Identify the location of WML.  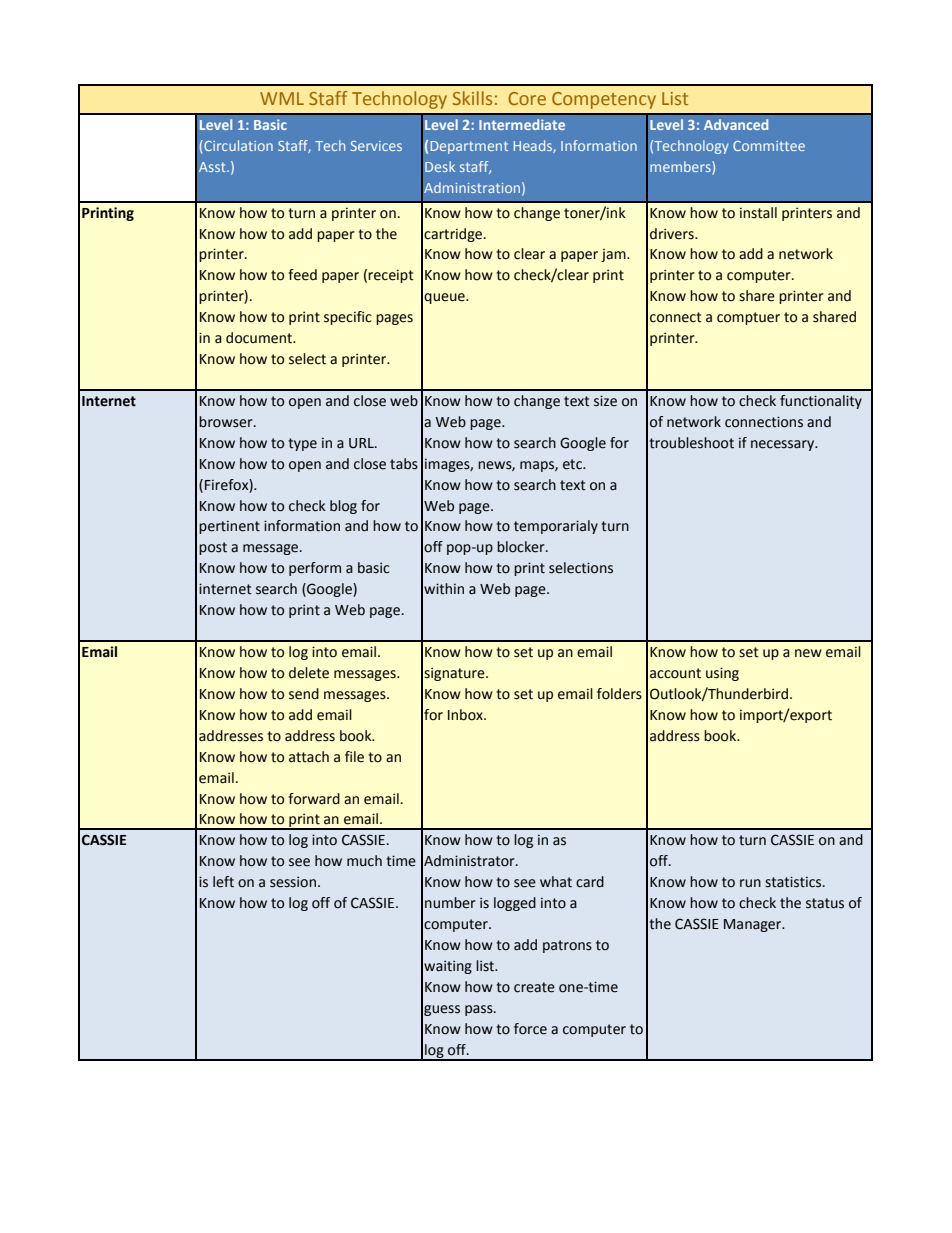
(282, 98).
